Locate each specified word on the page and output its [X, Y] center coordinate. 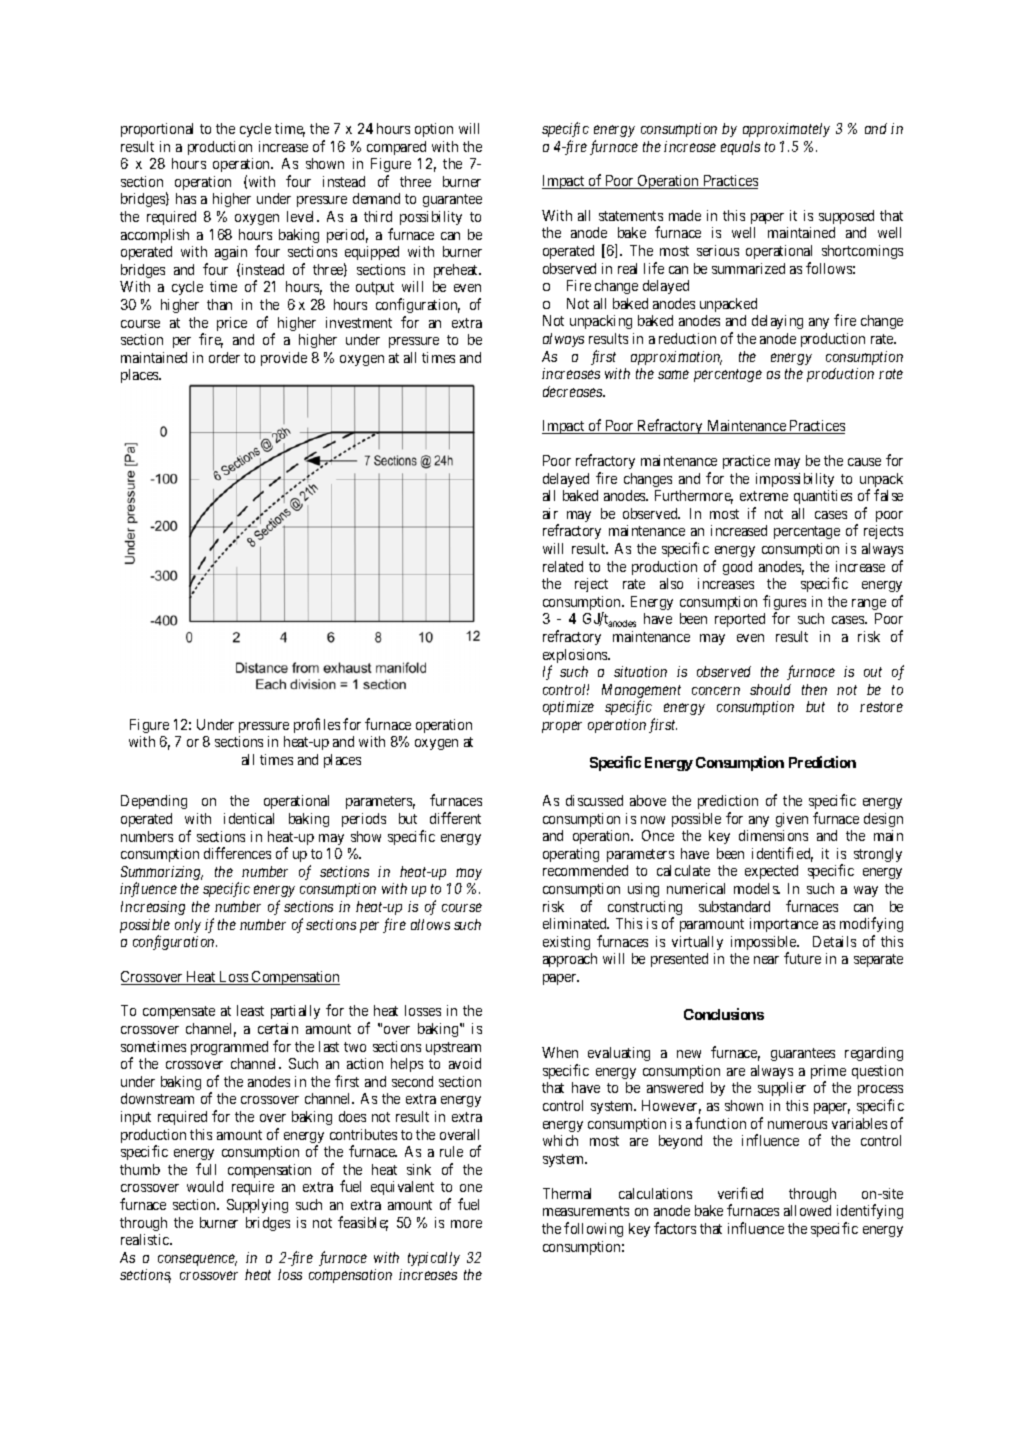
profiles [317, 725]
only [188, 926]
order [224, 357]
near [766, 960]
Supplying [257, 1206]
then [814, 689]
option [434, 130]
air [550, 513]
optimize [568, 708]
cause [864, 462]
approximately [786, 130]
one [471, 1188]
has [186, 198]
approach [570, 960]
